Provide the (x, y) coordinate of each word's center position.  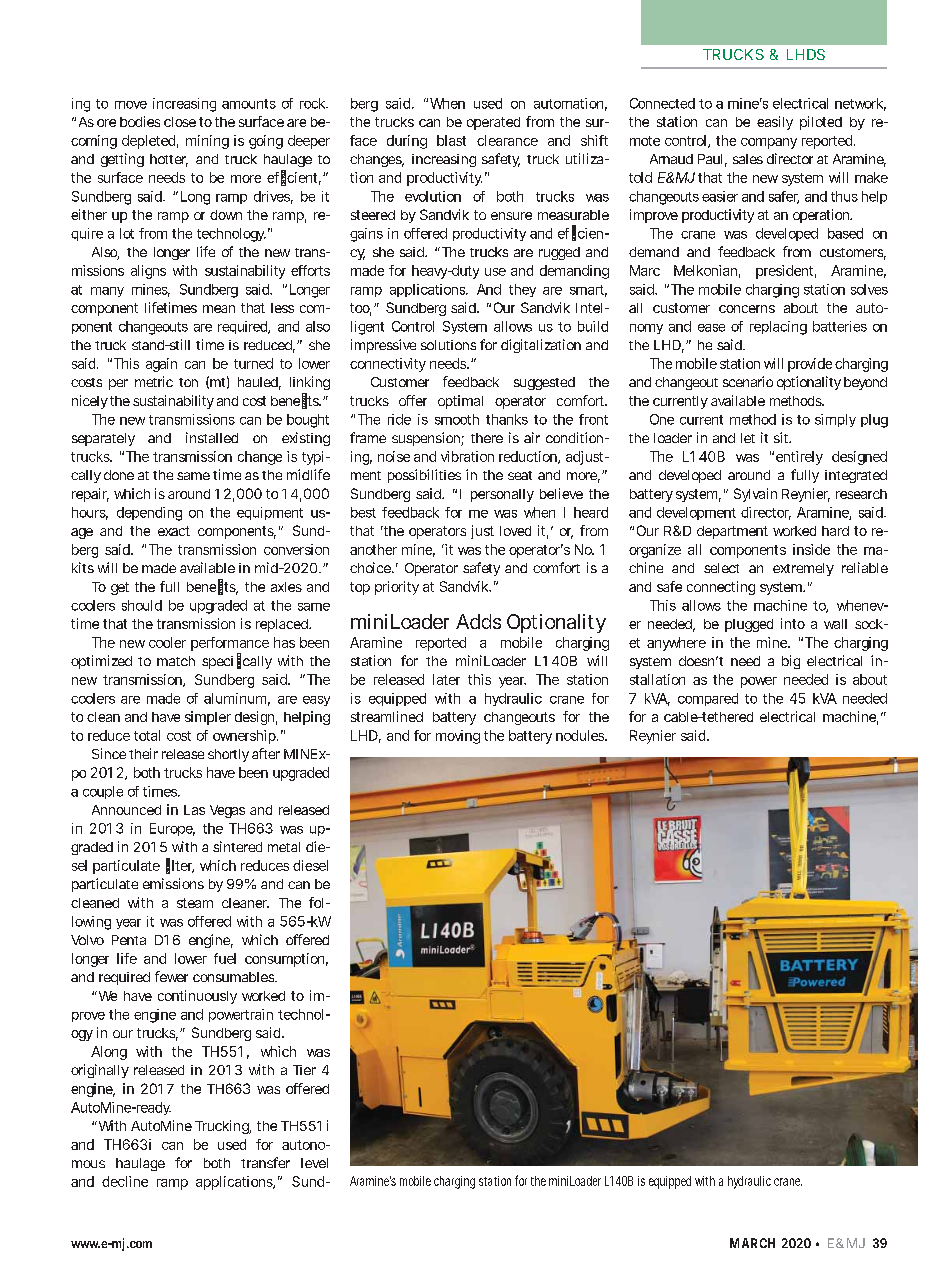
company (769, 143)
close (180, 122)
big (791, 662)
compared (708, 699)
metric (154, 381)
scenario (748, 381)
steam (195, 903)
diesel (310, 865)
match (176, 661)
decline (125, 1181)
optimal (460, 402)
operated (493, 123)
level (314, 1163)
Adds (478, 621)
